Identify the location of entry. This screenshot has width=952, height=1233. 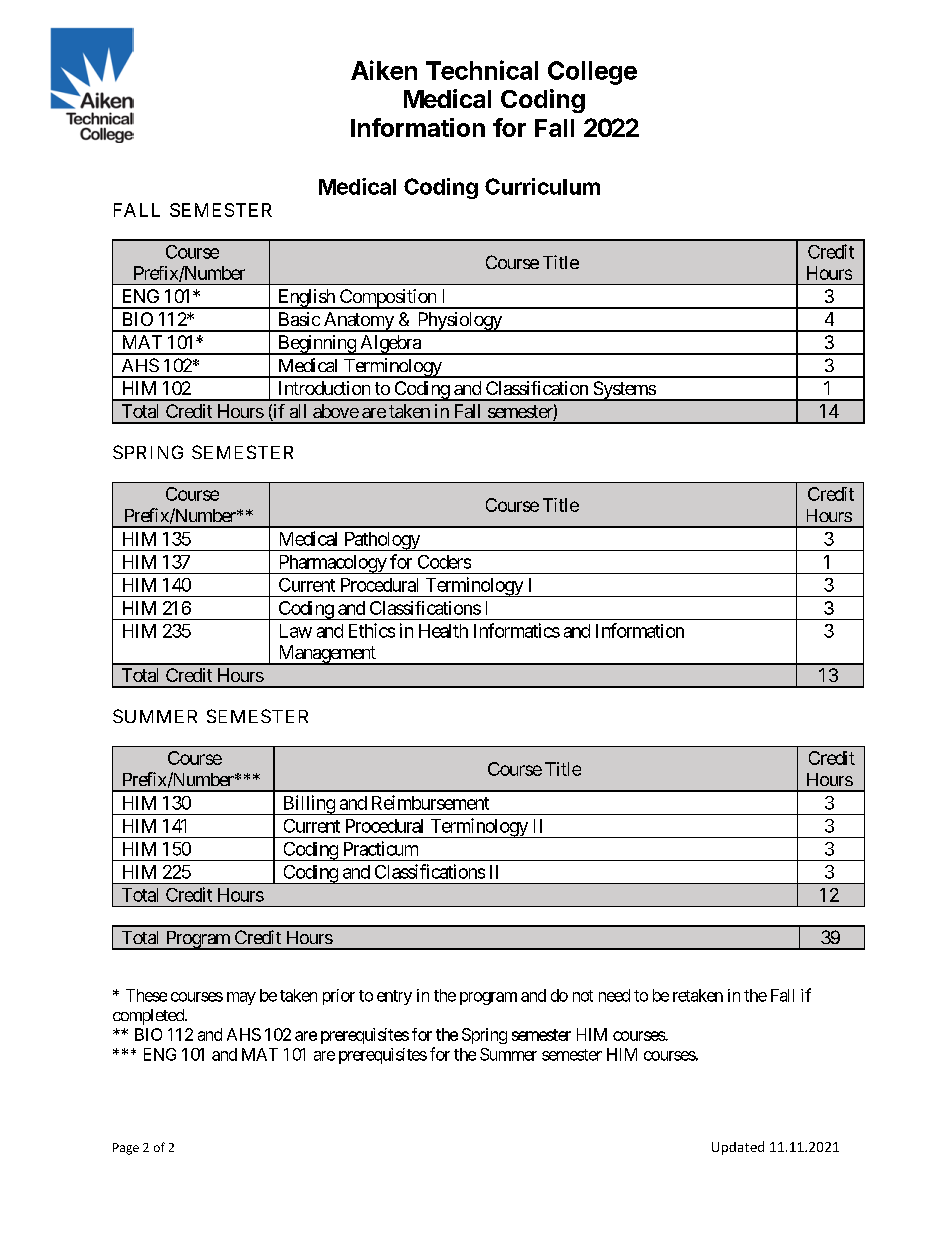
(394, 997).
